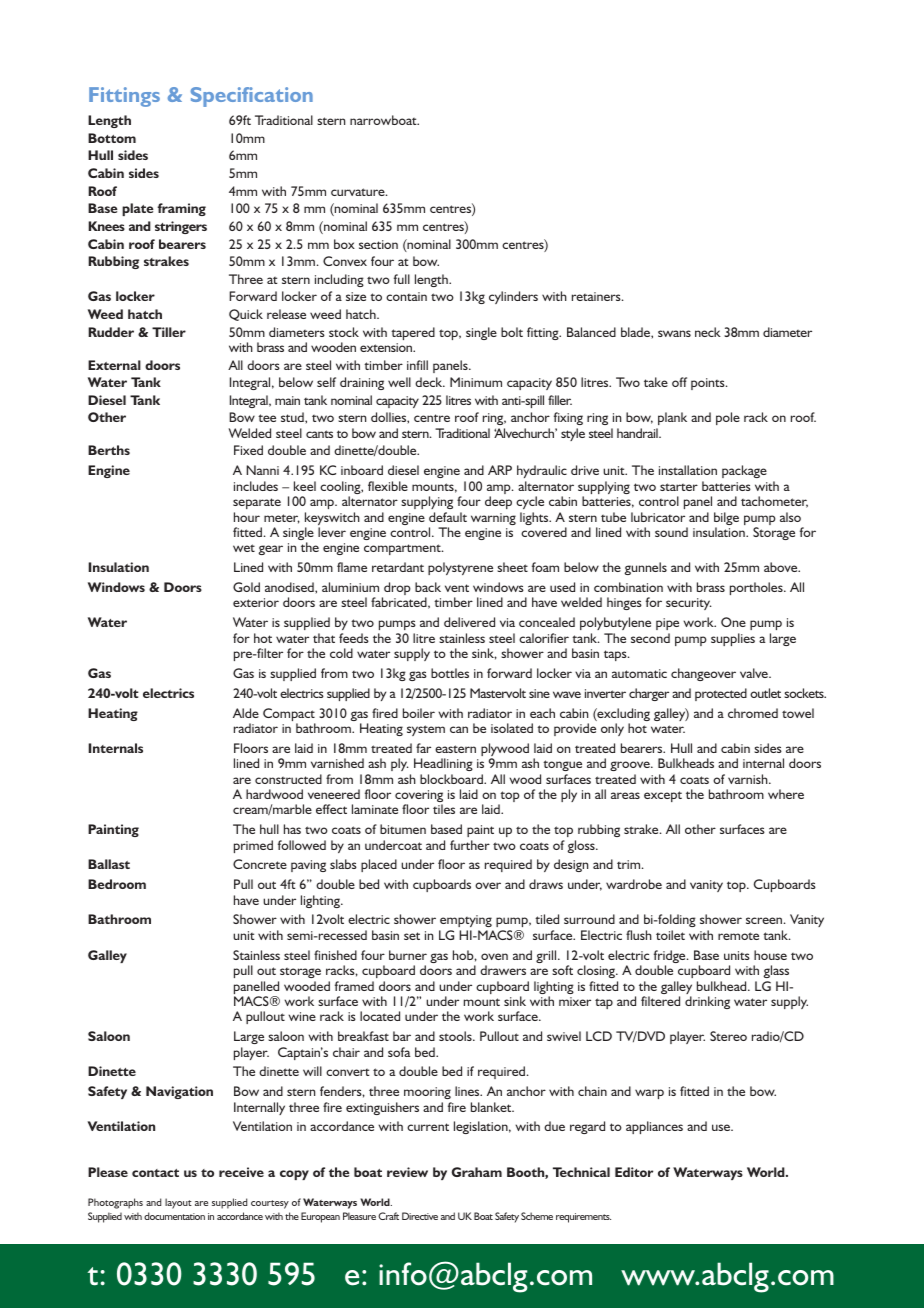 The height and width of the document is (1308, 924). I want to click on except, so click(663, 796).
